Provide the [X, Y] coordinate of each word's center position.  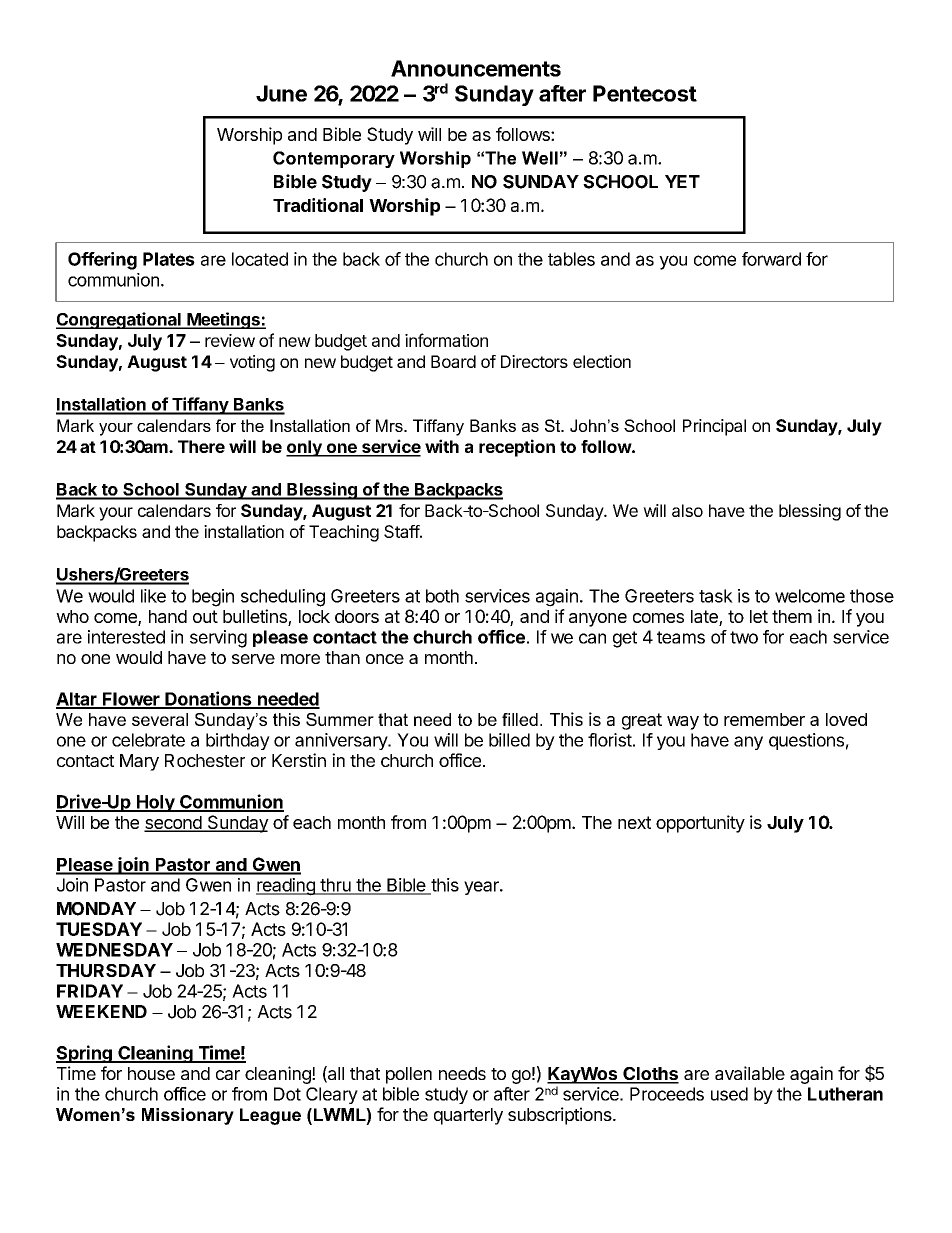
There [201, 446]
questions [806, 741]
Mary [139, 762]
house [151, 1073]
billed [509, 740]
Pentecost [645, 93]
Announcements [476, 68]
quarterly [468, 1116]
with [442, 446]
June [281, 93]
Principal [714, 427]
